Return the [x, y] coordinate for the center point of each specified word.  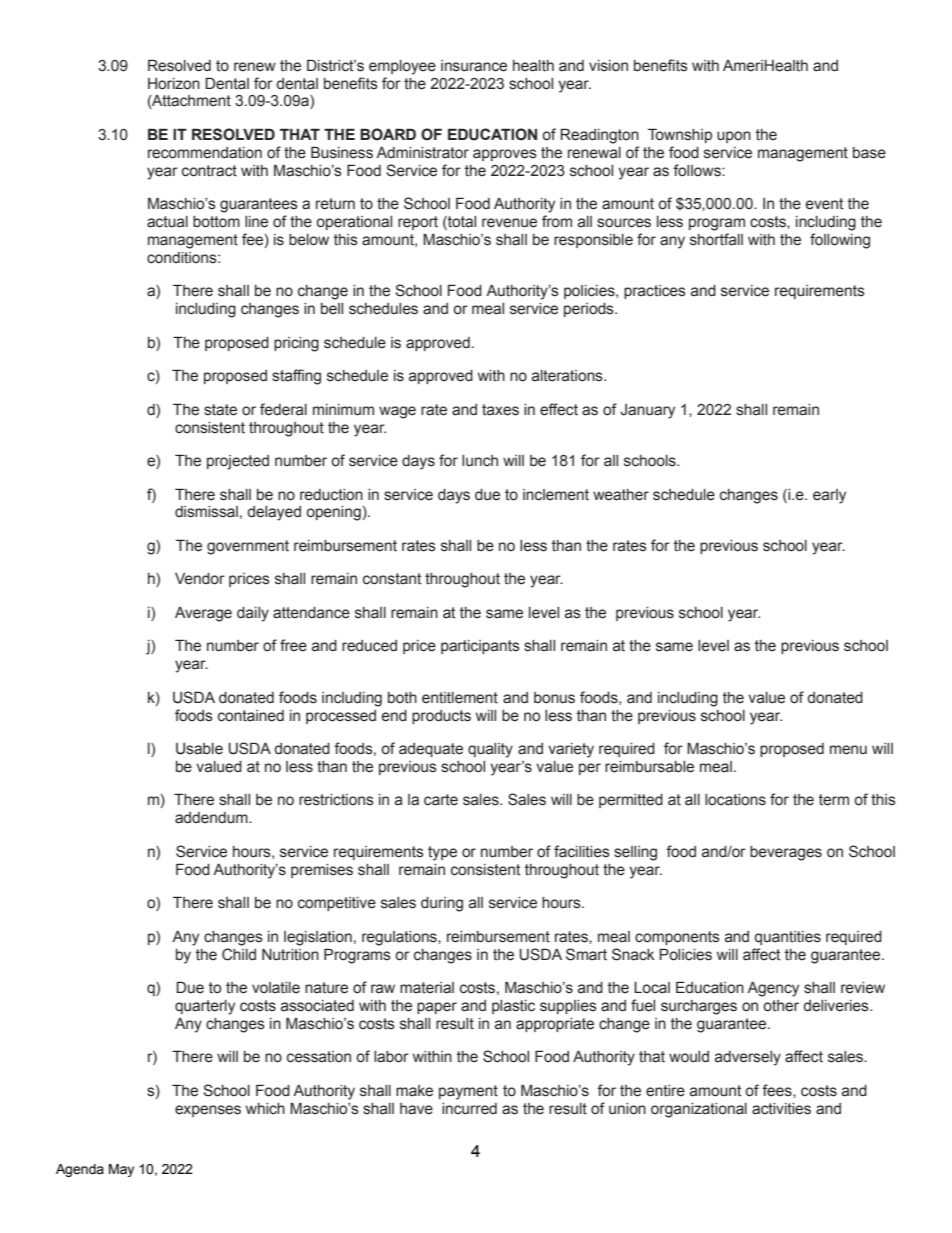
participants [480, 647]
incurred [469, 1109]
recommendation [205, 153]
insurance [474, 66]
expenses [208, 1111]
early [829, 496]
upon [734, 137]
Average [203, 614]
